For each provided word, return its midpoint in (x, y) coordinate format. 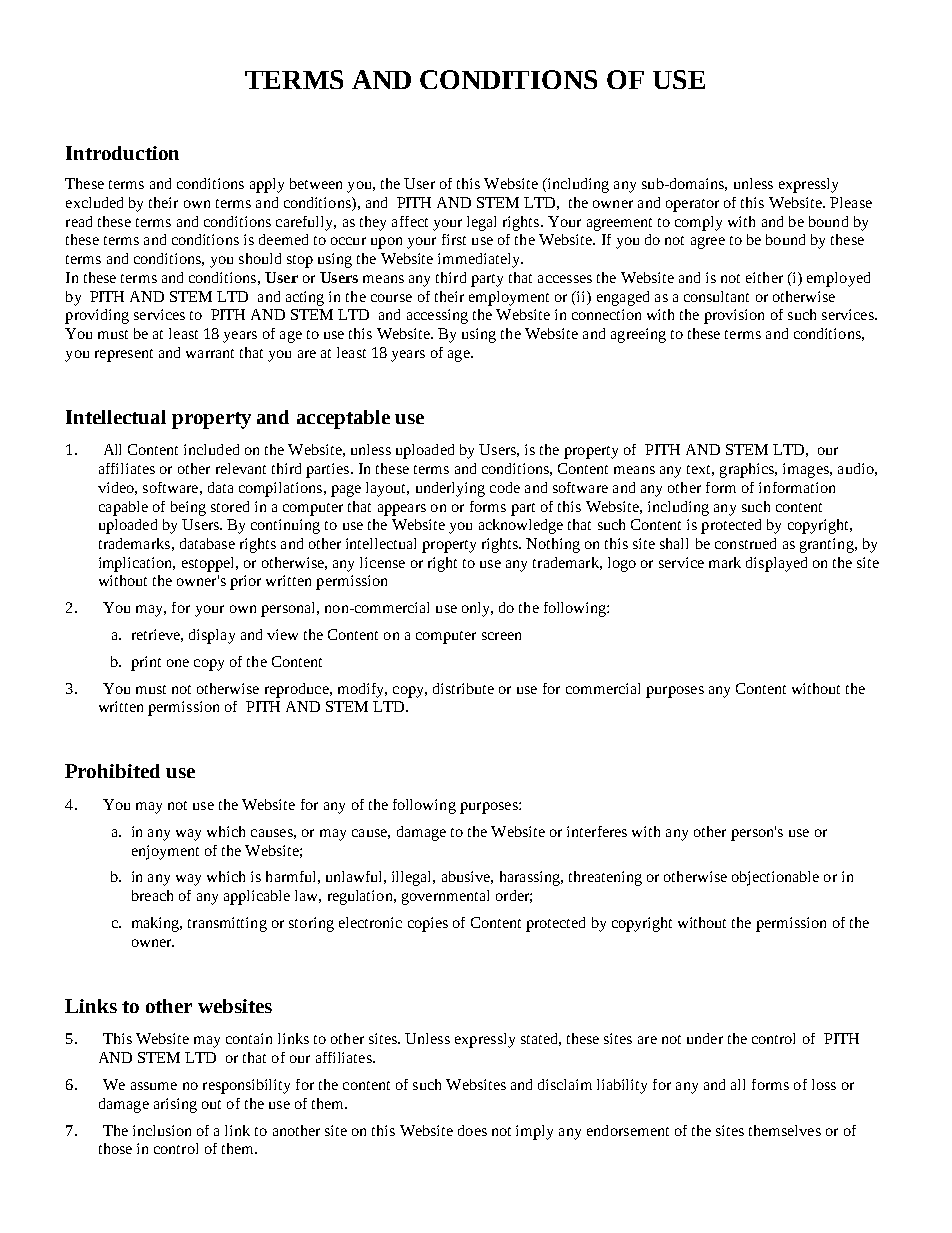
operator (692, 205)
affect (410, 221)
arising (175, 1105)
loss (824, 1084)
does (472, 1130)
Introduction (122, 153)
